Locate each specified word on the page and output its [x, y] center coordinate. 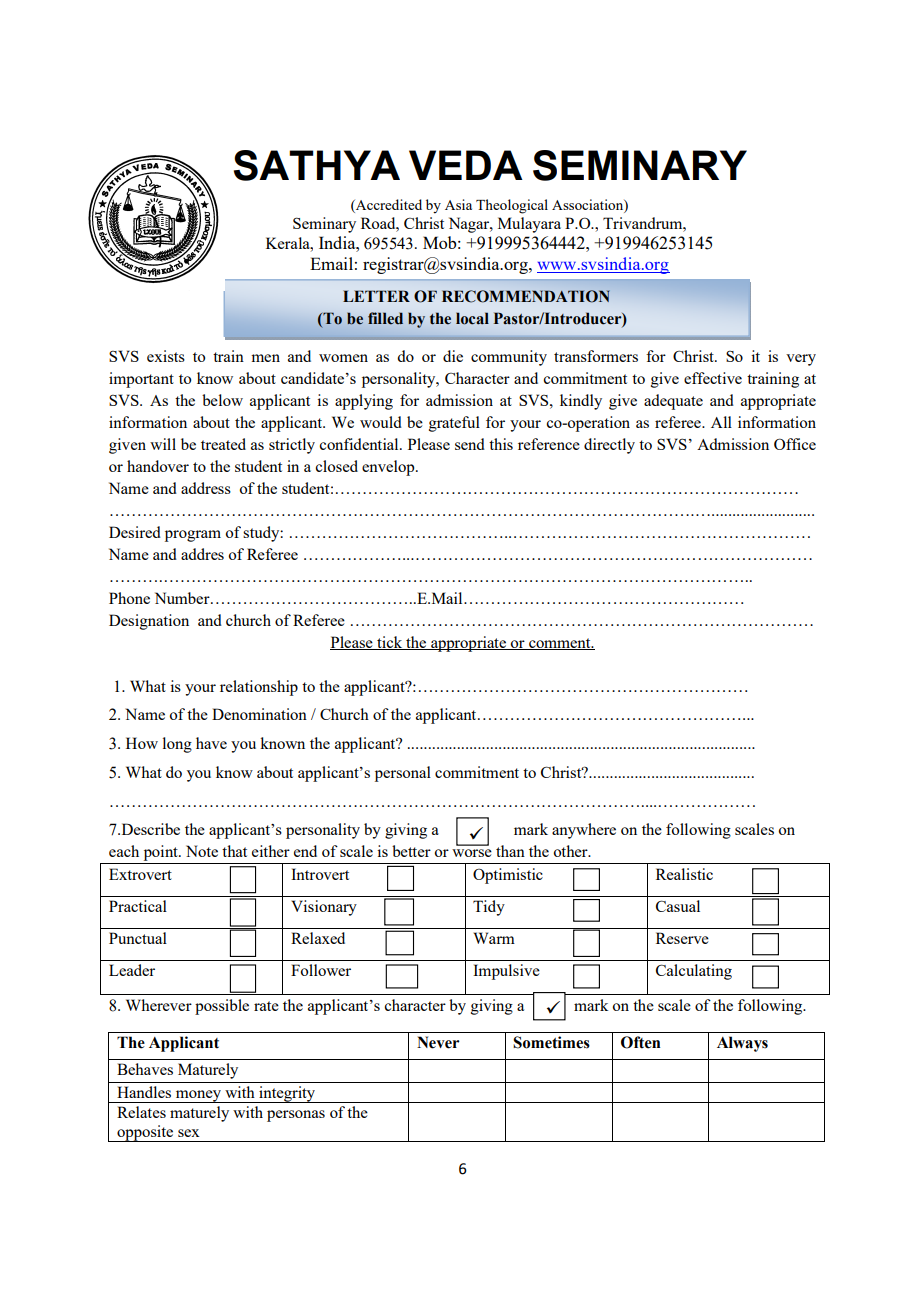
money [199, 1096]
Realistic [684, 874]
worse [472, 853]
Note [202, 851]
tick [390, 643]
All [721, 422]
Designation [149, 622]
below [222, 400]
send [470, 444]
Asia [458, 204]
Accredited [388, 206]
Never [438, 1042]
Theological [512, 206]
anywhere [584, 831]
